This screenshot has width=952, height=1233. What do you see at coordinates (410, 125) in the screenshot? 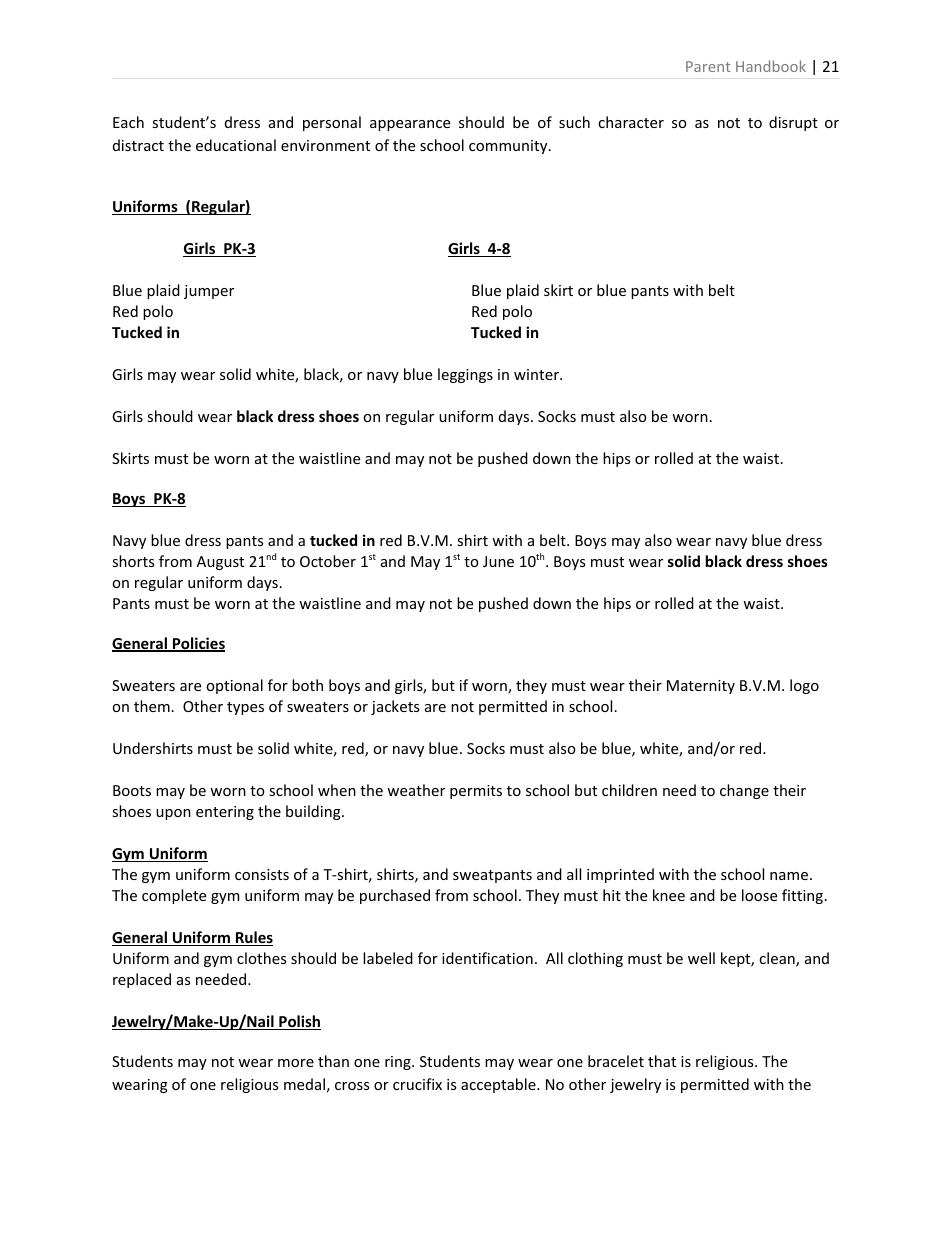
I see `appearance` at bounding box center [410, 125].
